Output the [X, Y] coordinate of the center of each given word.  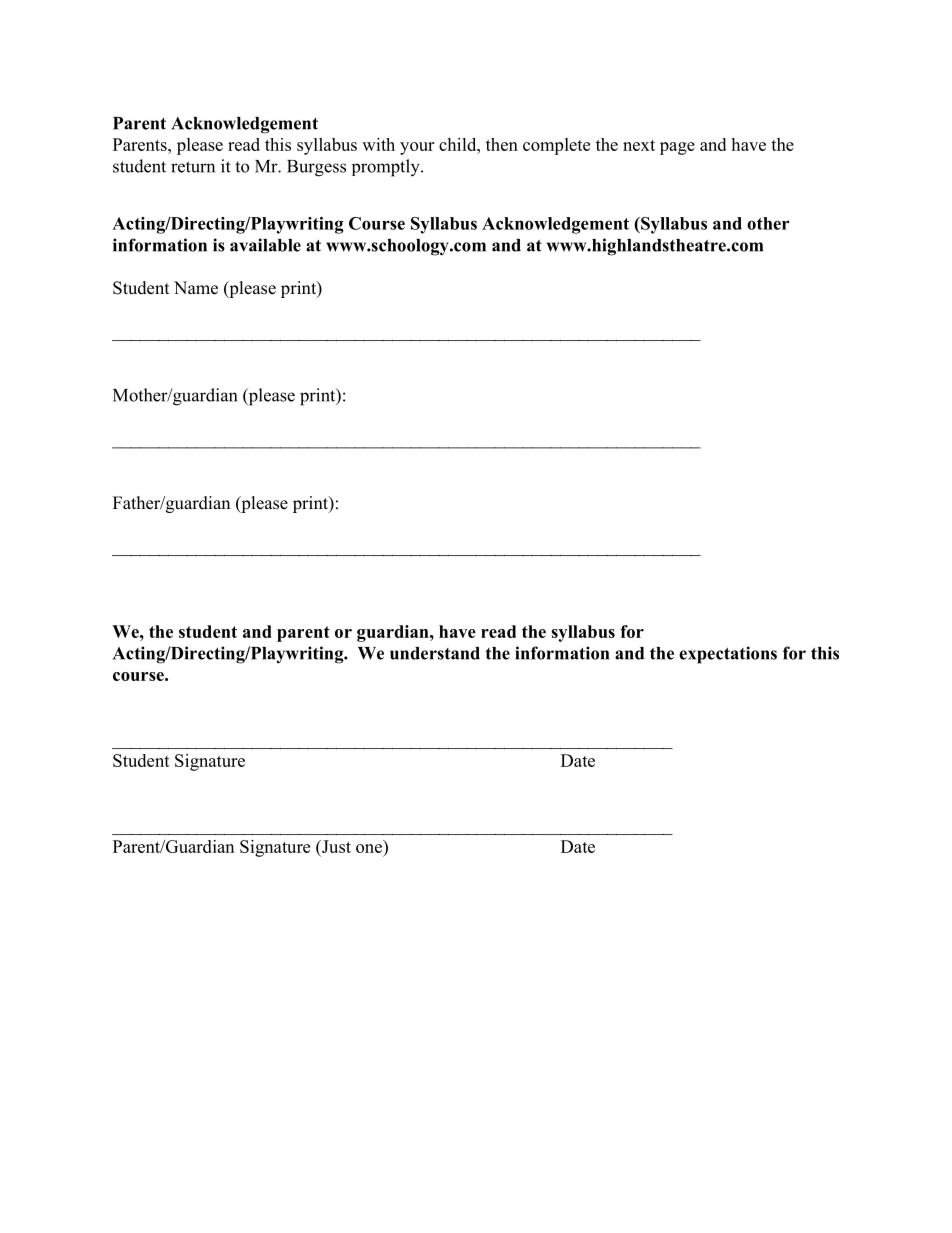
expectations [728, 655]
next [639, 145]
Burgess [316, 168]
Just [335, 846]
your [417, 148]
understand [435, 653]
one [369, 848]
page [677, 148]
